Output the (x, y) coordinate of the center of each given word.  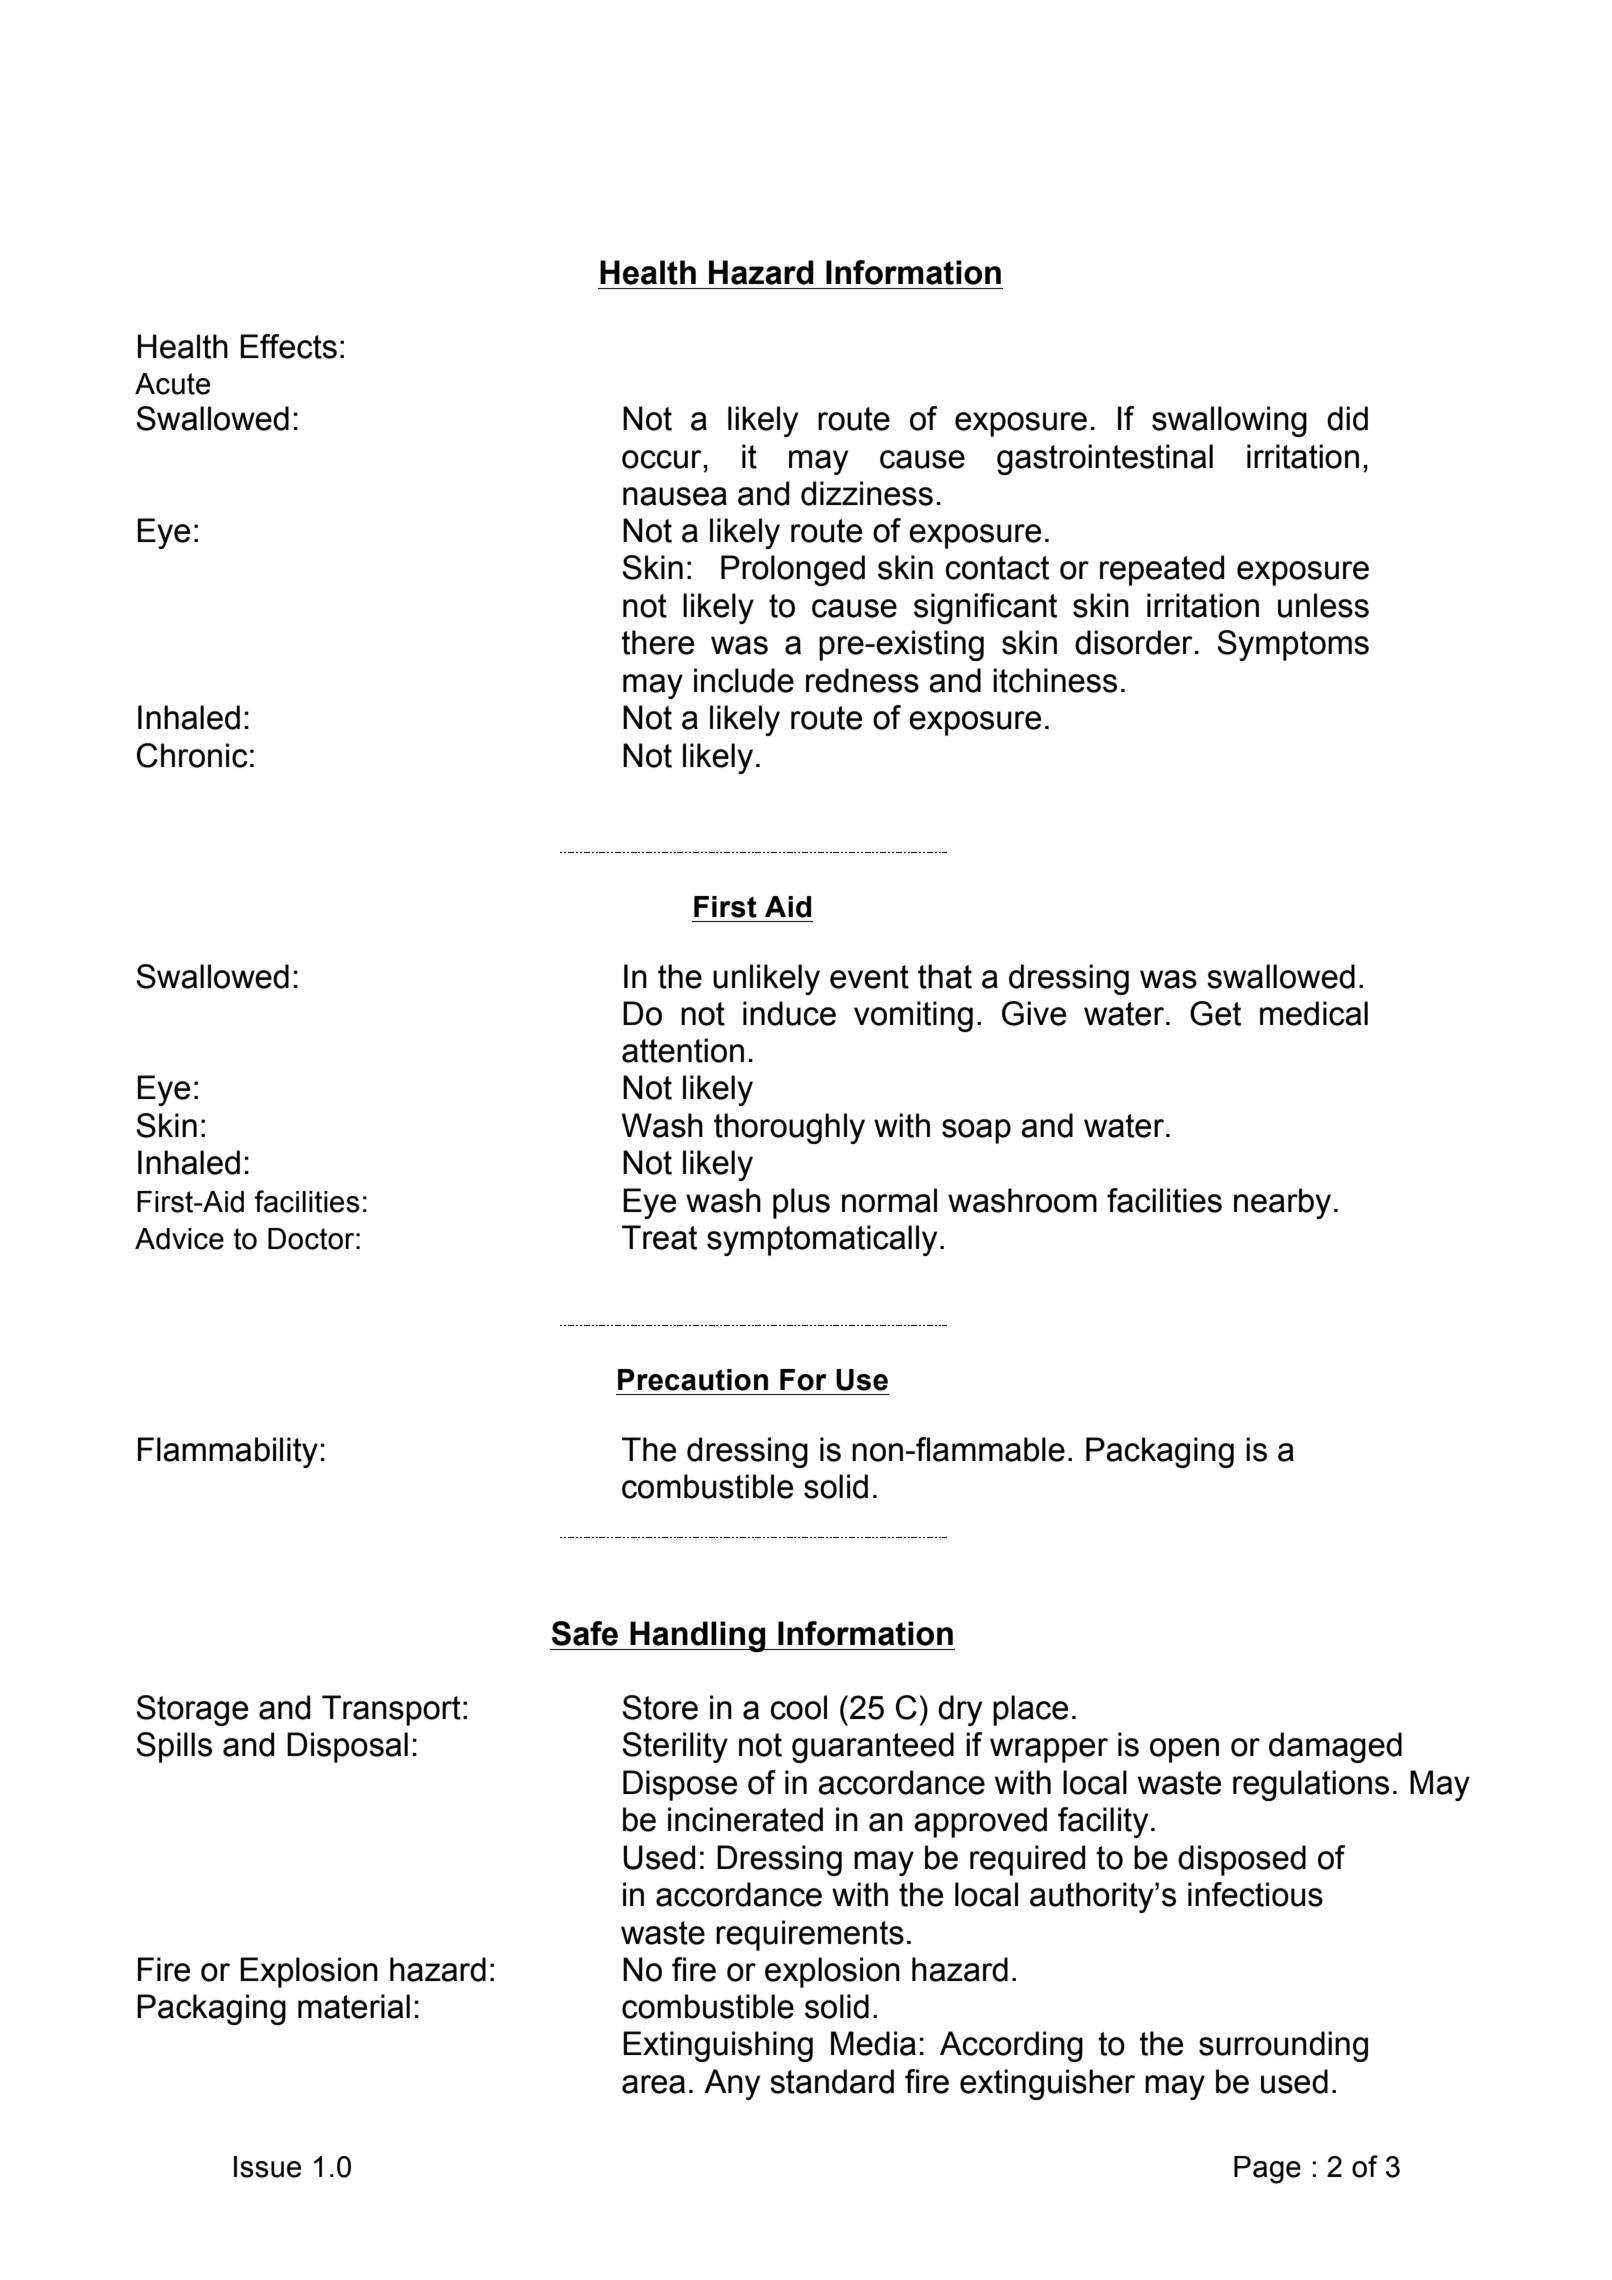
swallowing (1229, 421)
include (744, 680)
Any (732, 2084)
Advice (179, 1239)
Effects (288, 346)
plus (801, 1203)
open (1184, 1750)
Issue (267, 2167)
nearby (1282, 1203)
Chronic (192, 755)
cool (799, 1707)
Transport (391, 1710)
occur (663, 459)
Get (1215, 1013)
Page (1267, 2170)
